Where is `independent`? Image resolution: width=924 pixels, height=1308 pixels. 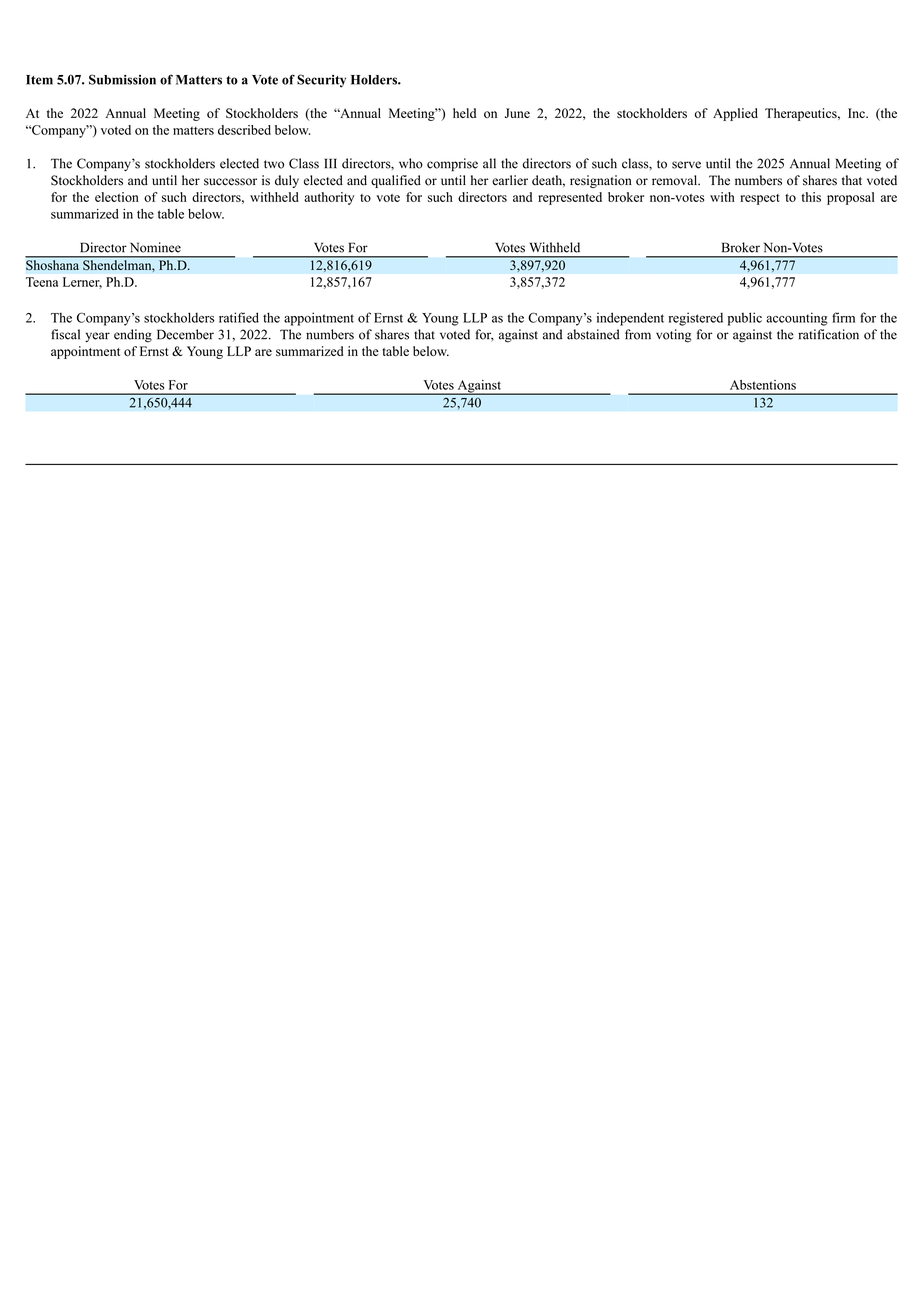 independent is located at coordinates (630, 319).
